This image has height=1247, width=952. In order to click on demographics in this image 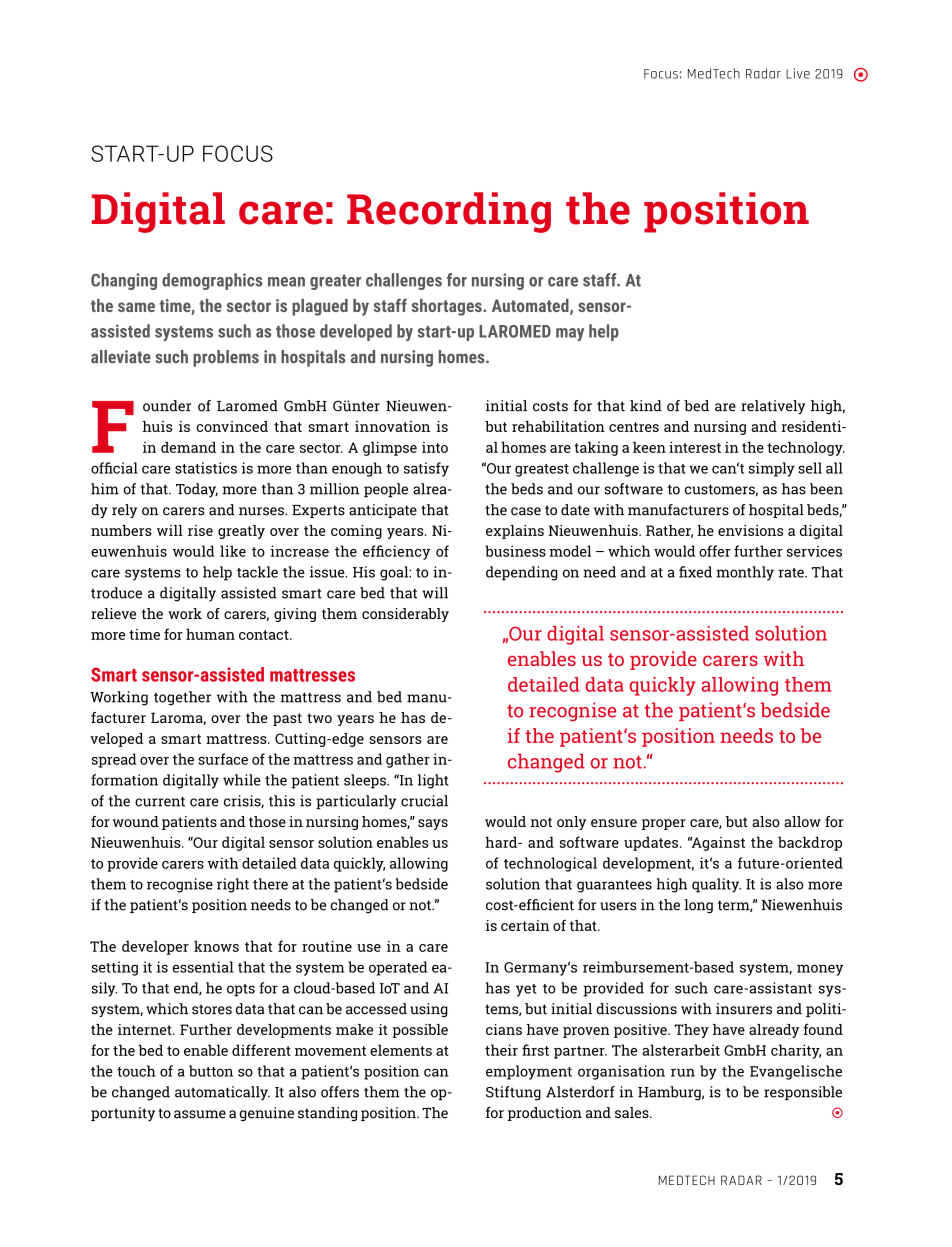, I will do `click(212, 281)`.
